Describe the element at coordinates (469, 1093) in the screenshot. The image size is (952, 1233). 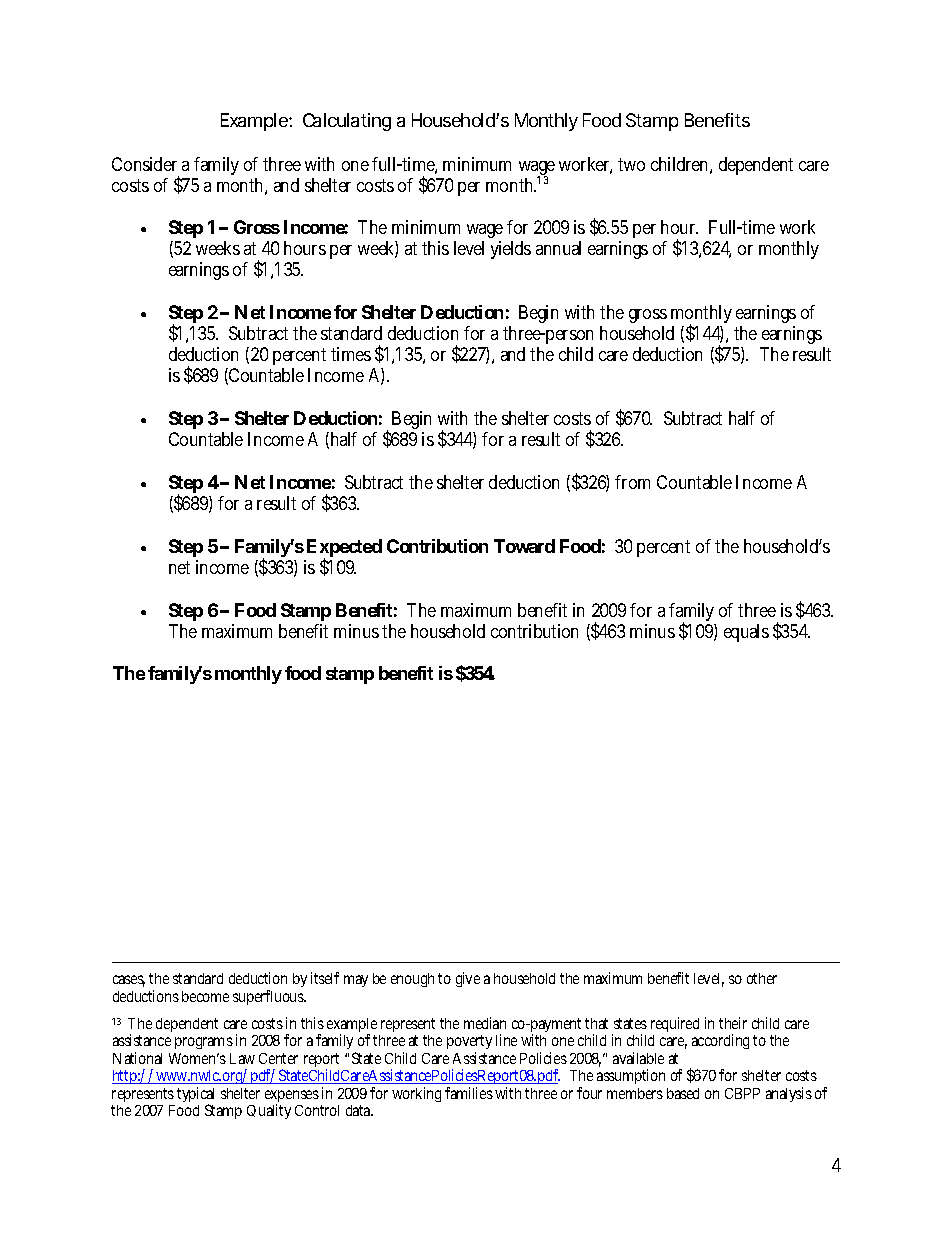
I see `families` at that location.
